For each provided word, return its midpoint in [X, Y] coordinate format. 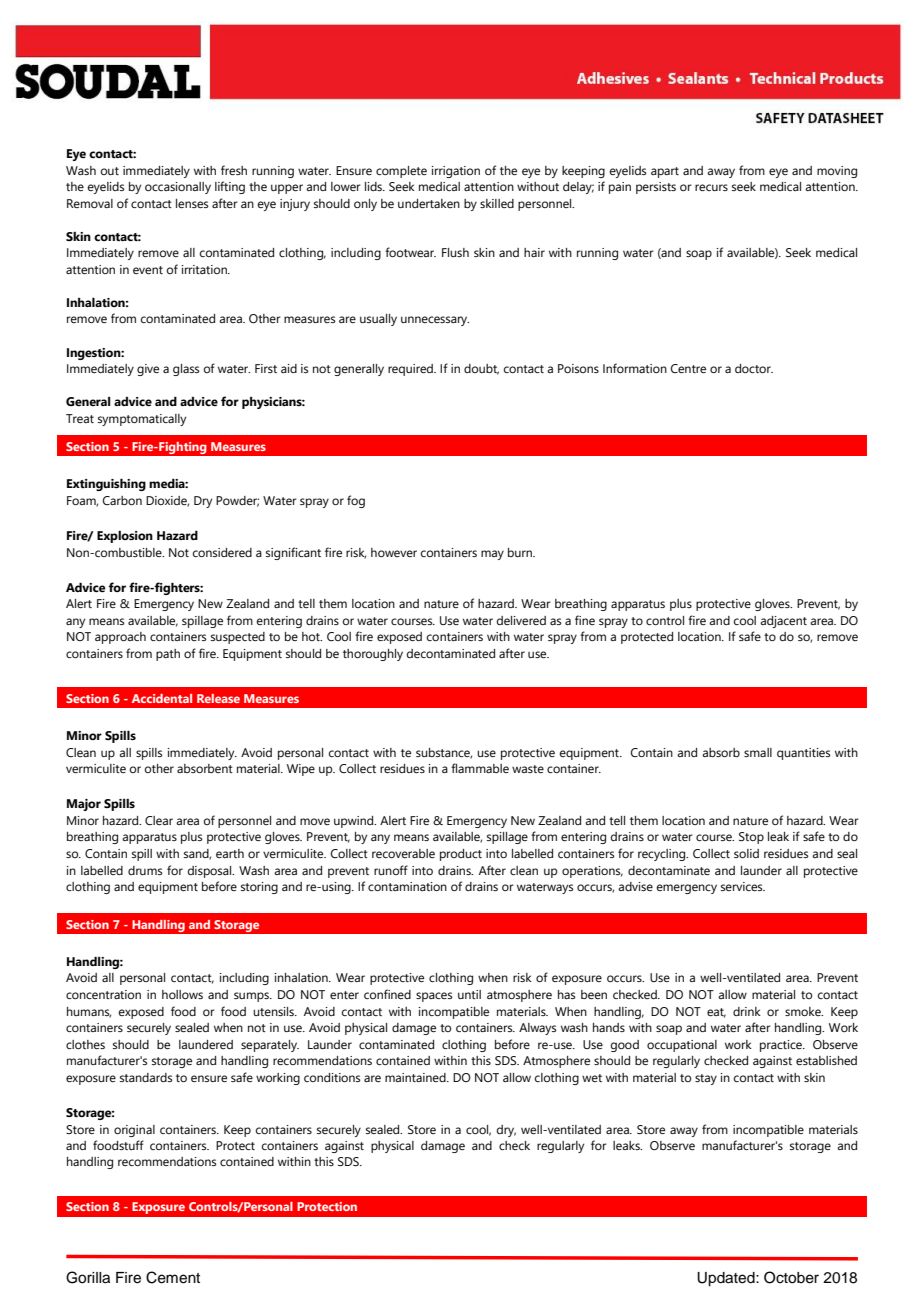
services [743, 886]
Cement [173, 1277]
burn [521, 552]
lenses [192, 203]
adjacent [783, 622]
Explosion [125, 537]
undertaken [429, 203]
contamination [407, 886]
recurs [711, 187]
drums [145, 870]
